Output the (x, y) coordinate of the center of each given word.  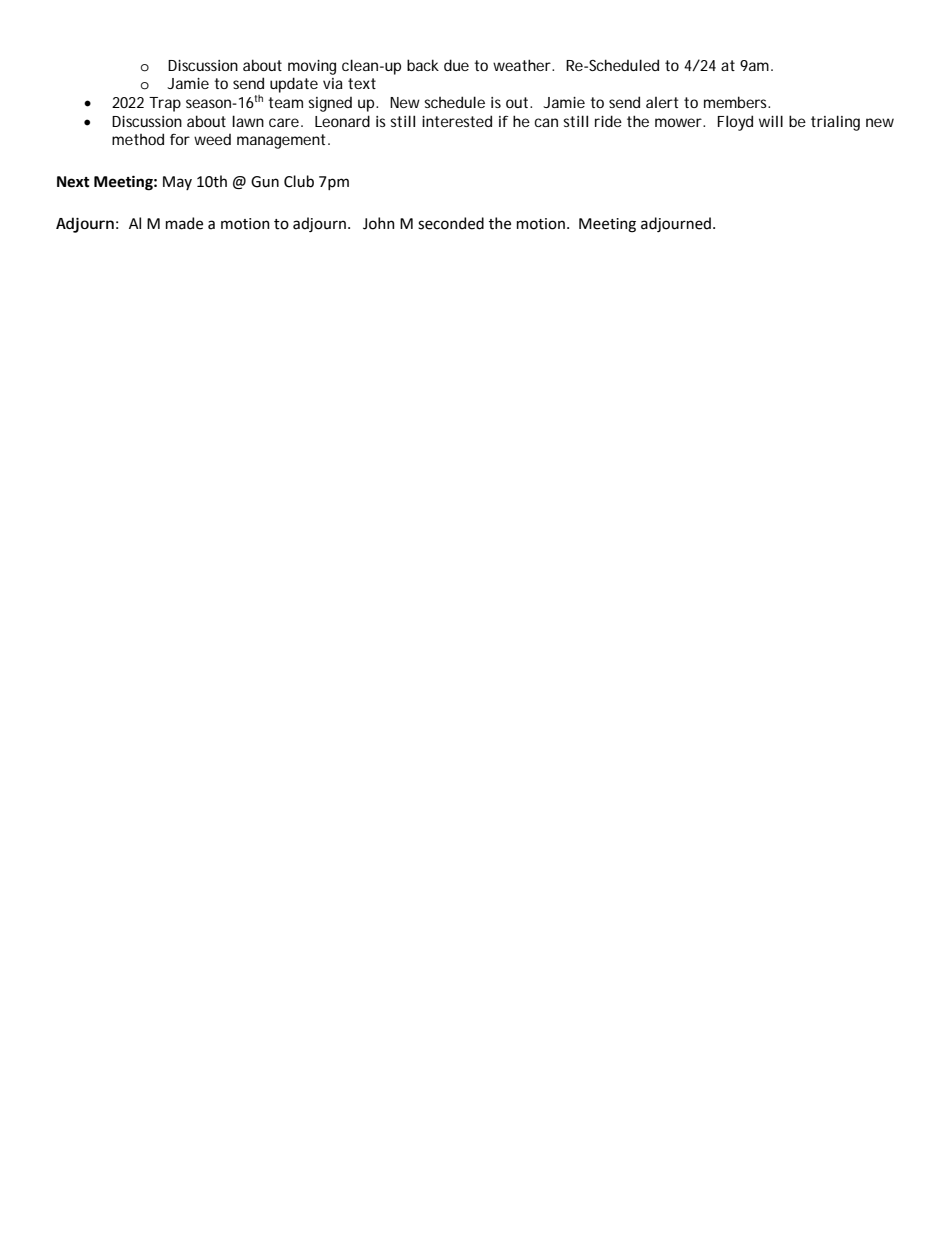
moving (312, 67)
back (423, 65)
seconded (451, 223)
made (184, 223)
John (379, 223)
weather (522, 65)
